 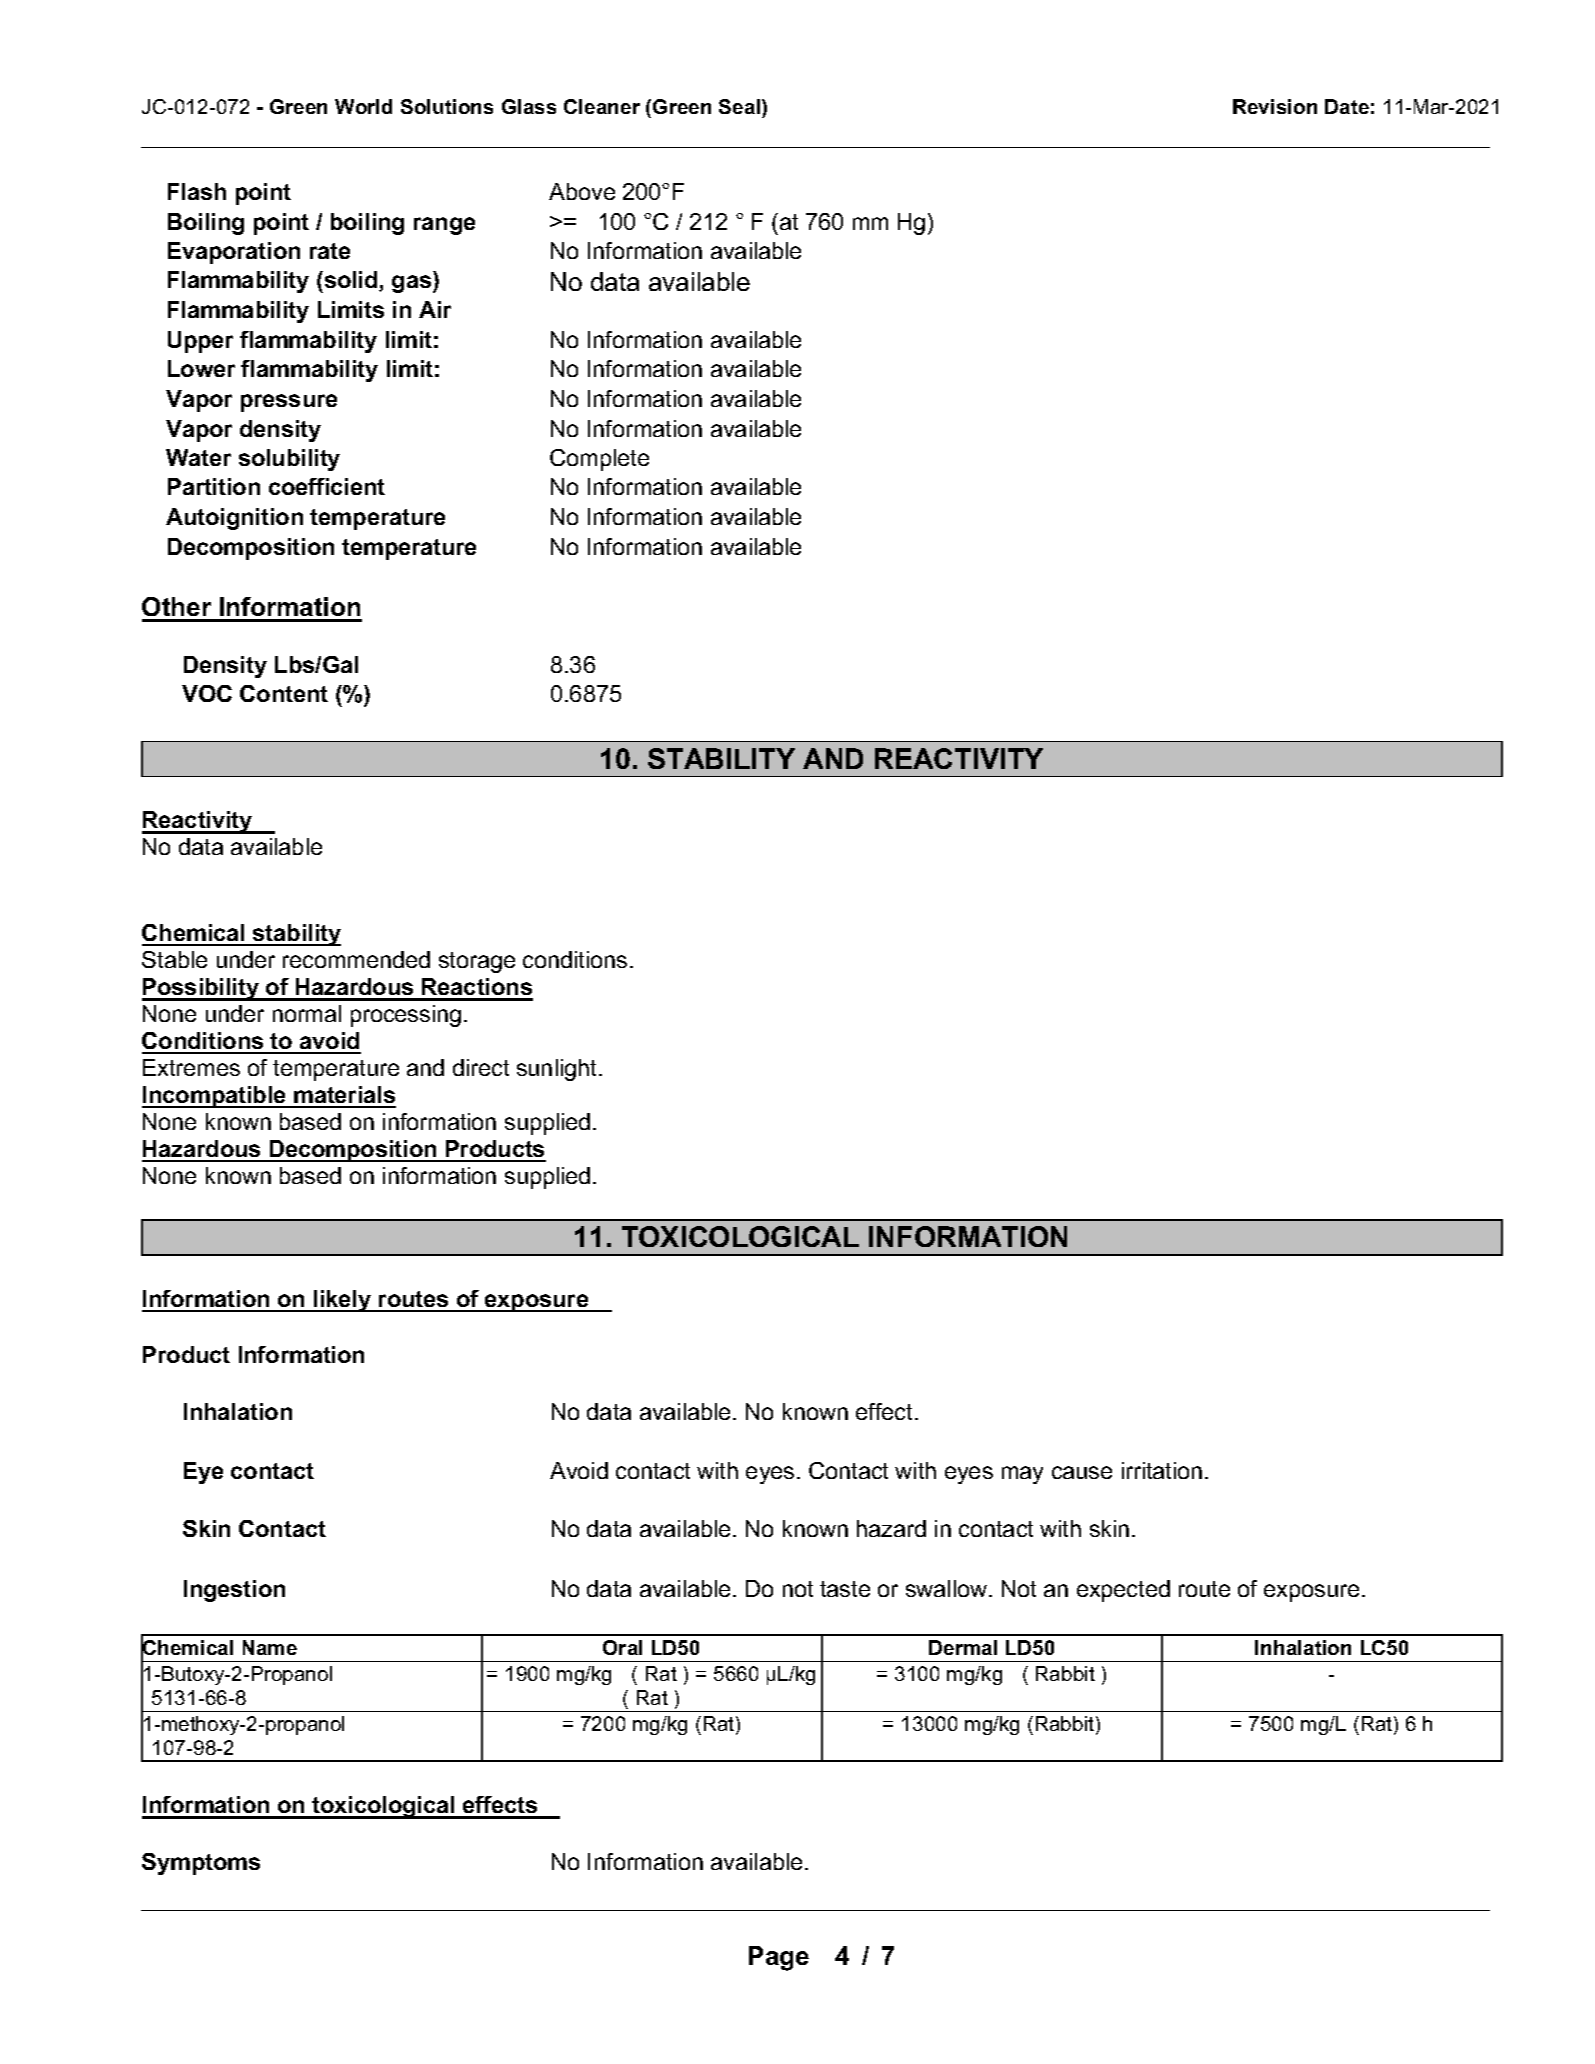 I want to click on Revision, so click(x=1275, y=106).
